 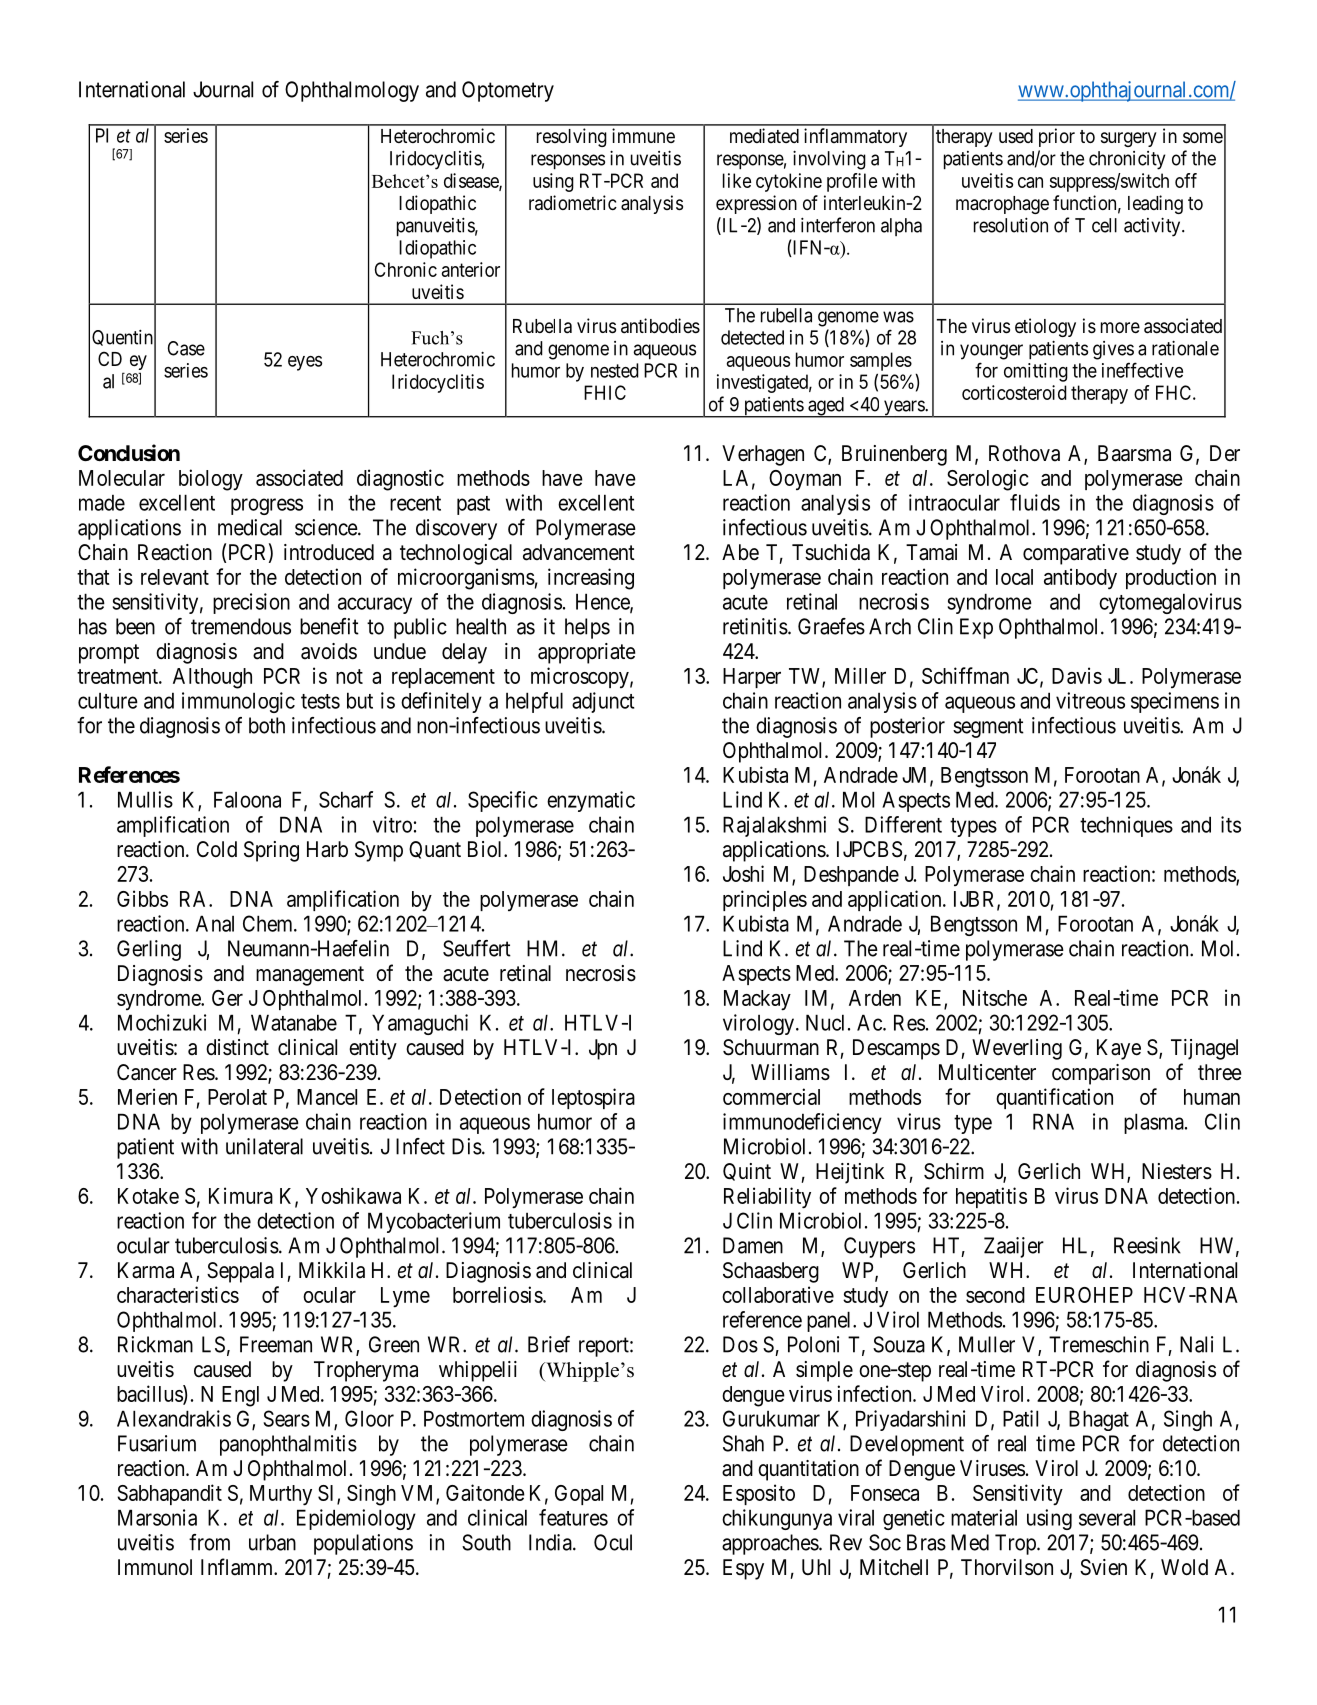 I want to click on commercial, so click(x=771, y=1096).
